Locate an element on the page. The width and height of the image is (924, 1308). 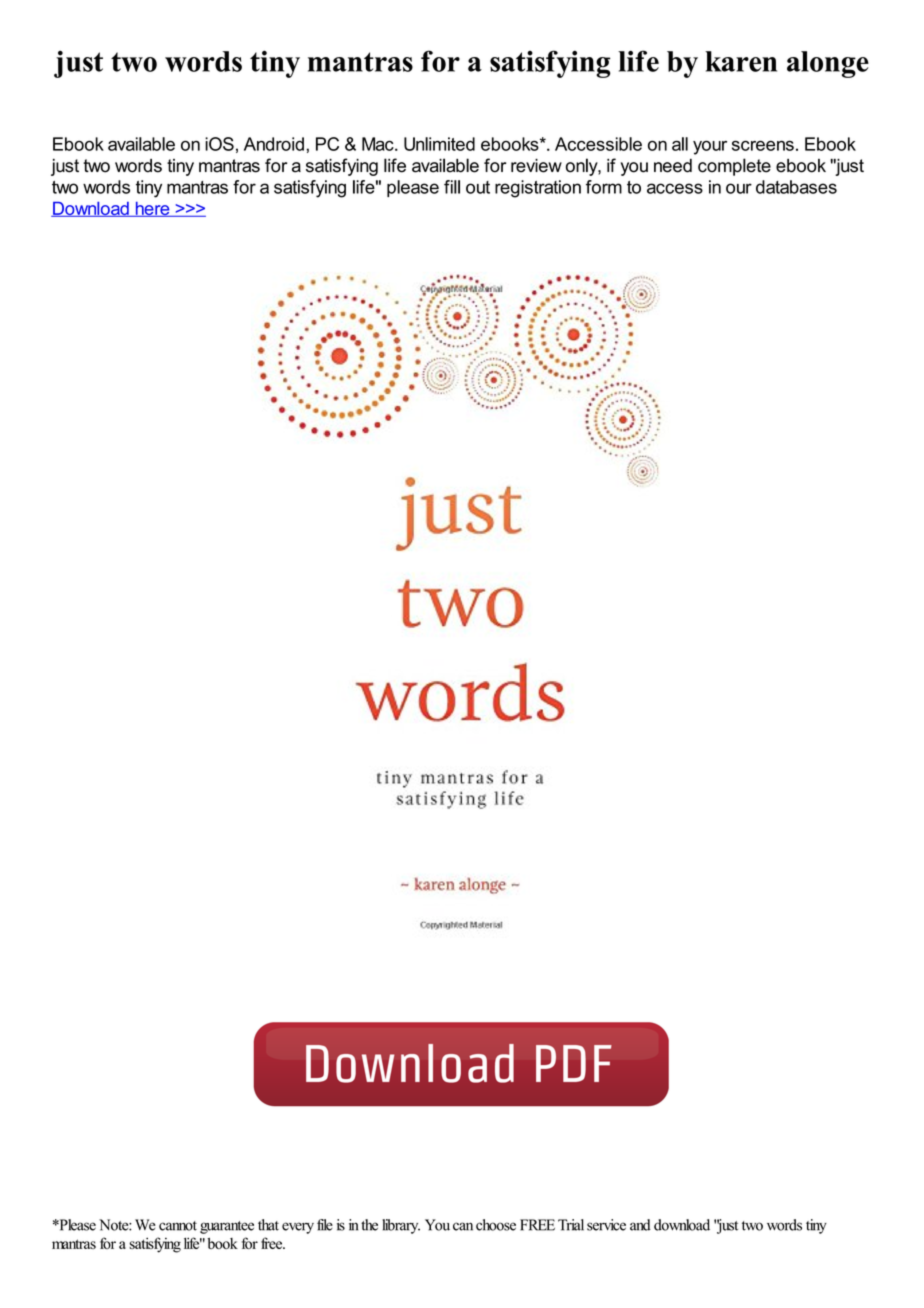
your is located at coordinates (710, 147).
